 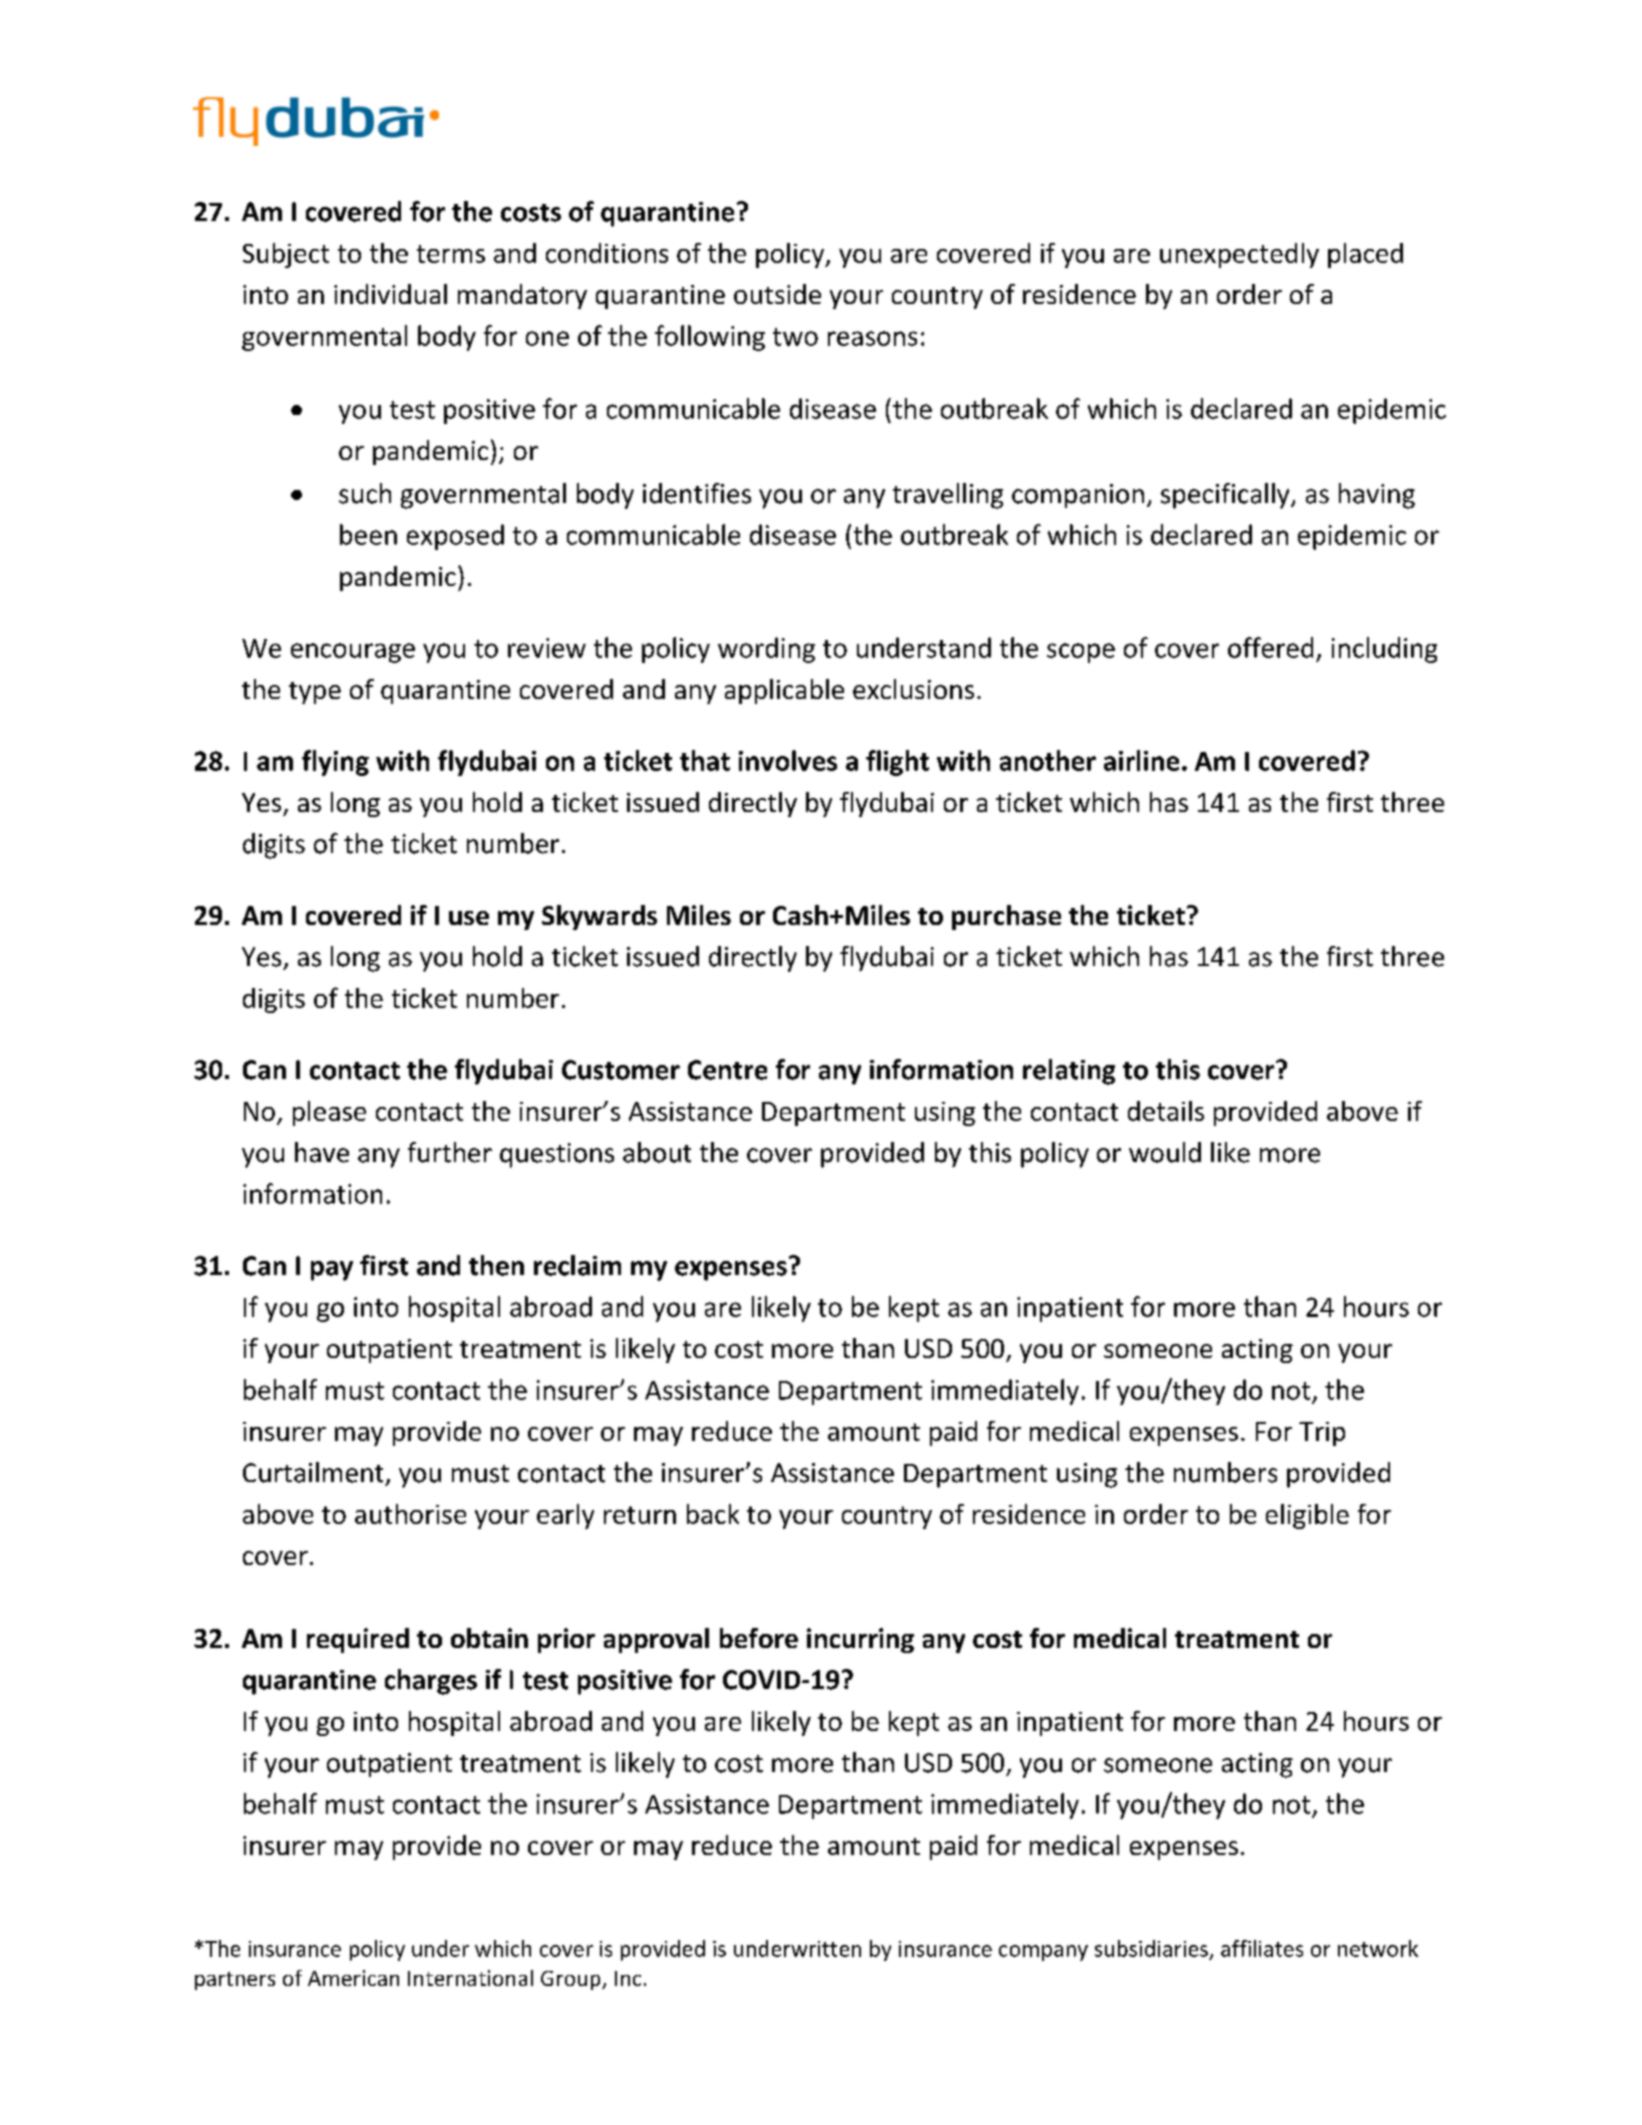 I want to click on individual, so click(x=390, y=294).
